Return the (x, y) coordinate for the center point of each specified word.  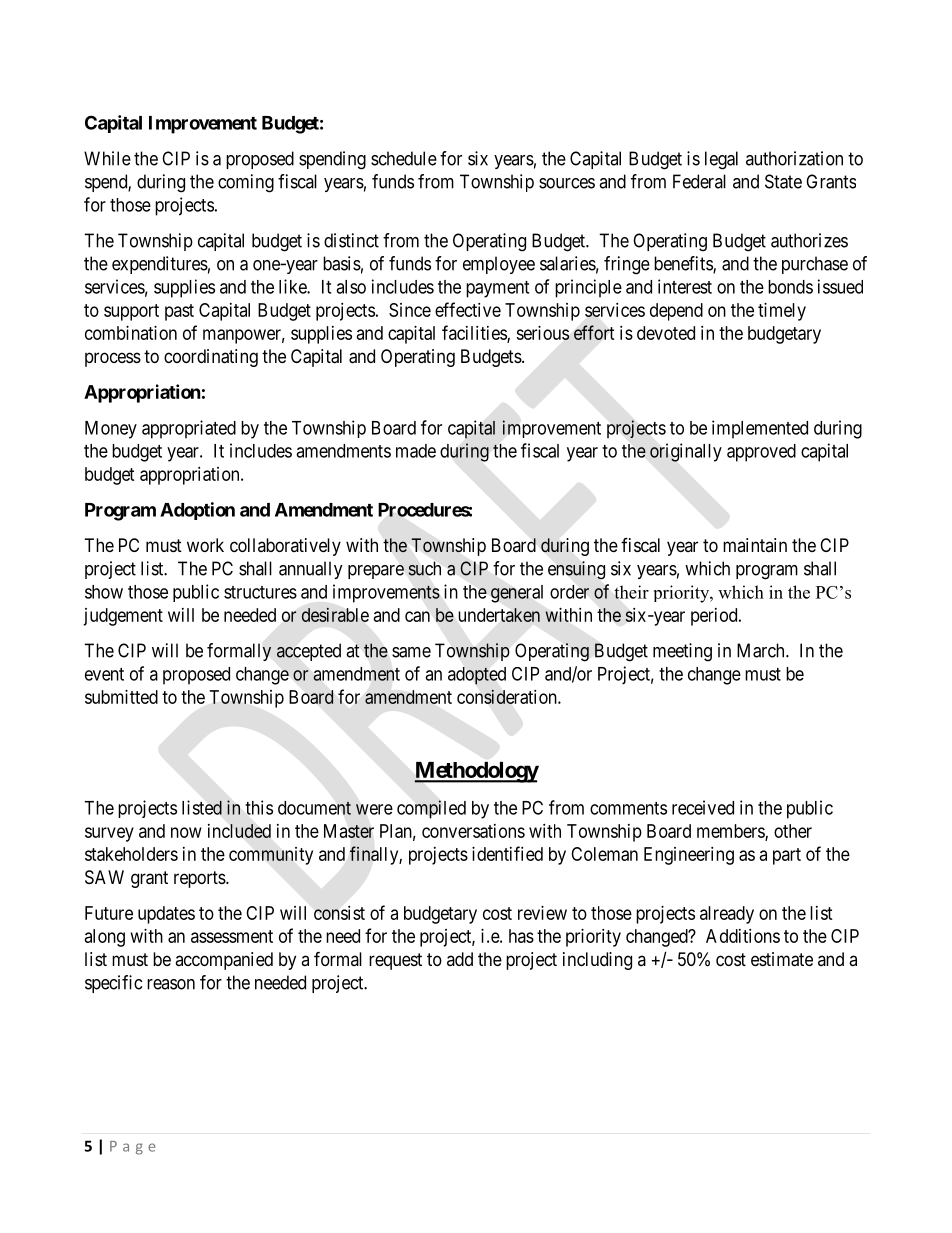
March (762, 650)
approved (761, 453)
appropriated (189, 429)
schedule (404, 158)
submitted (121, 697)
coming (246, 183)
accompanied (224, 961)
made (416, 451)
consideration (508, 696)
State (783, 181)
